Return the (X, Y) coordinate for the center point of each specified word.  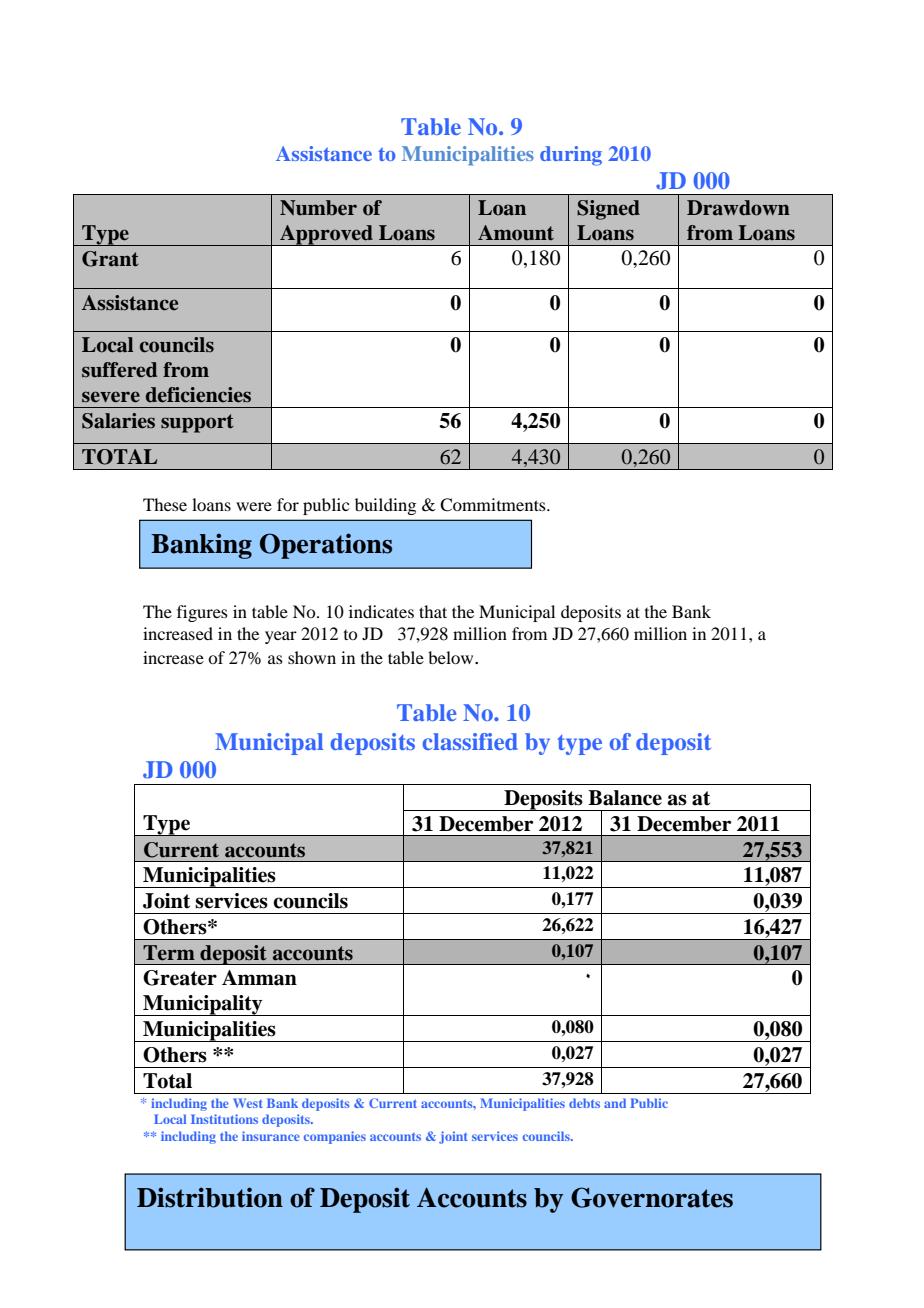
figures (202, 613)
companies (335, 1137)
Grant (110, 259)
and (615, 1103)
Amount (516, 233)
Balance (625, 798)
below (452, 657)
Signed (608, 210)
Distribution (210, 1197)
